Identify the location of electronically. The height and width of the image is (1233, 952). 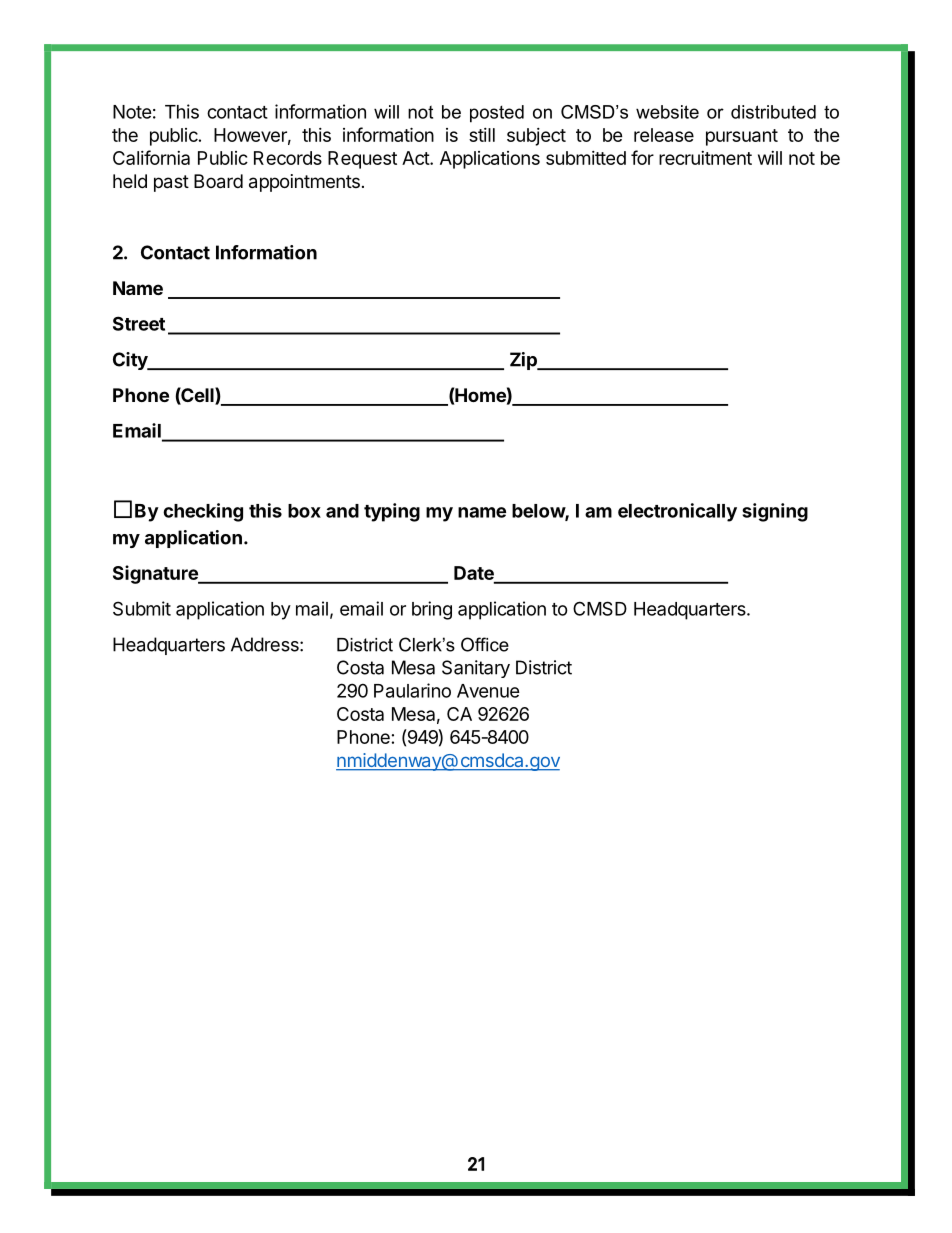
(677, 512).
